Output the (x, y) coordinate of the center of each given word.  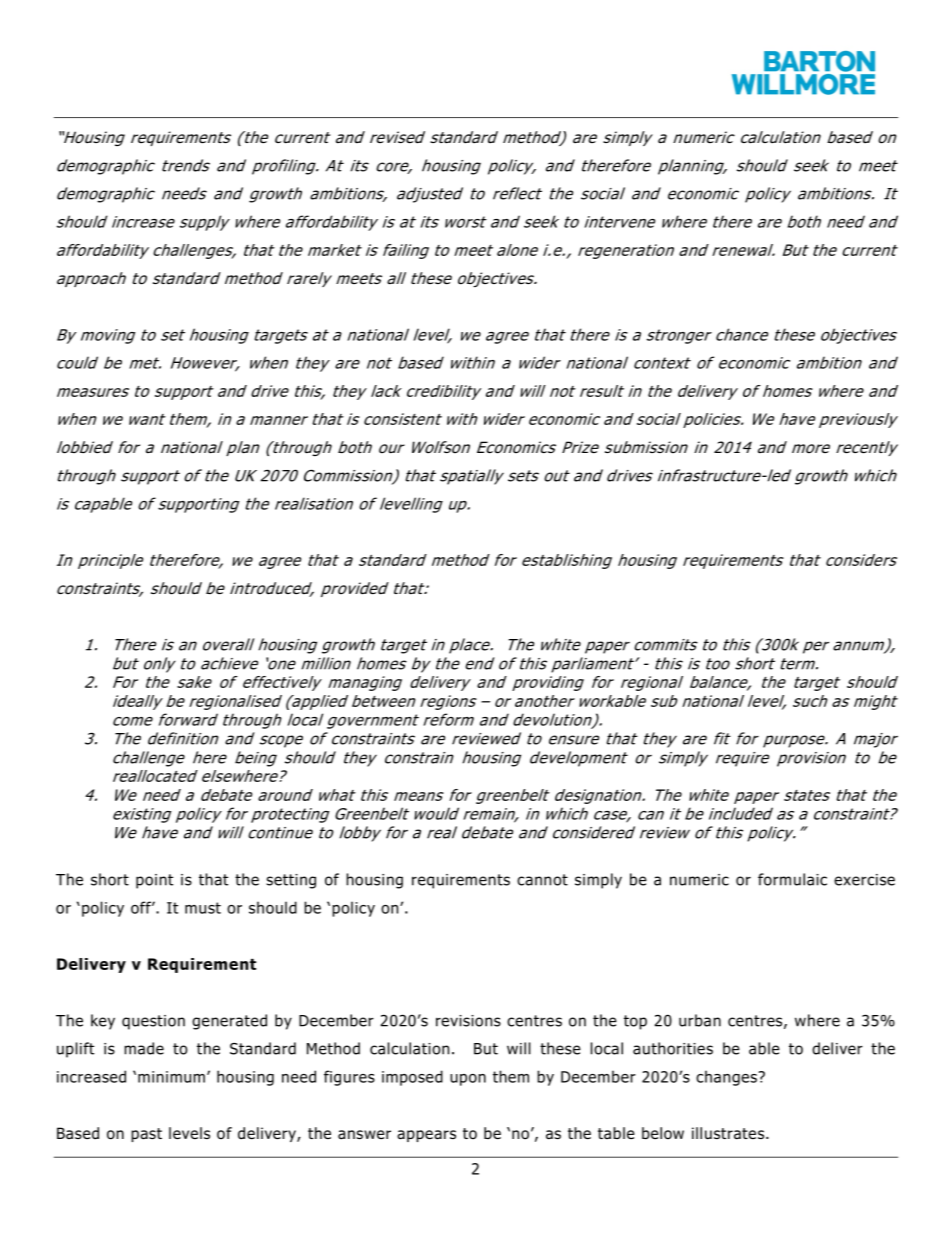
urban (700, 1020)
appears (426, 1136)
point (154, 881)
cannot (542, 880)
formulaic (792, 879)
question (153, 1022)
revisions (468, 1021)
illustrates (729, 1133)
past (146, 1135)
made (144, 1048)
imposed (412, 1078)
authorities (673, 1048)
